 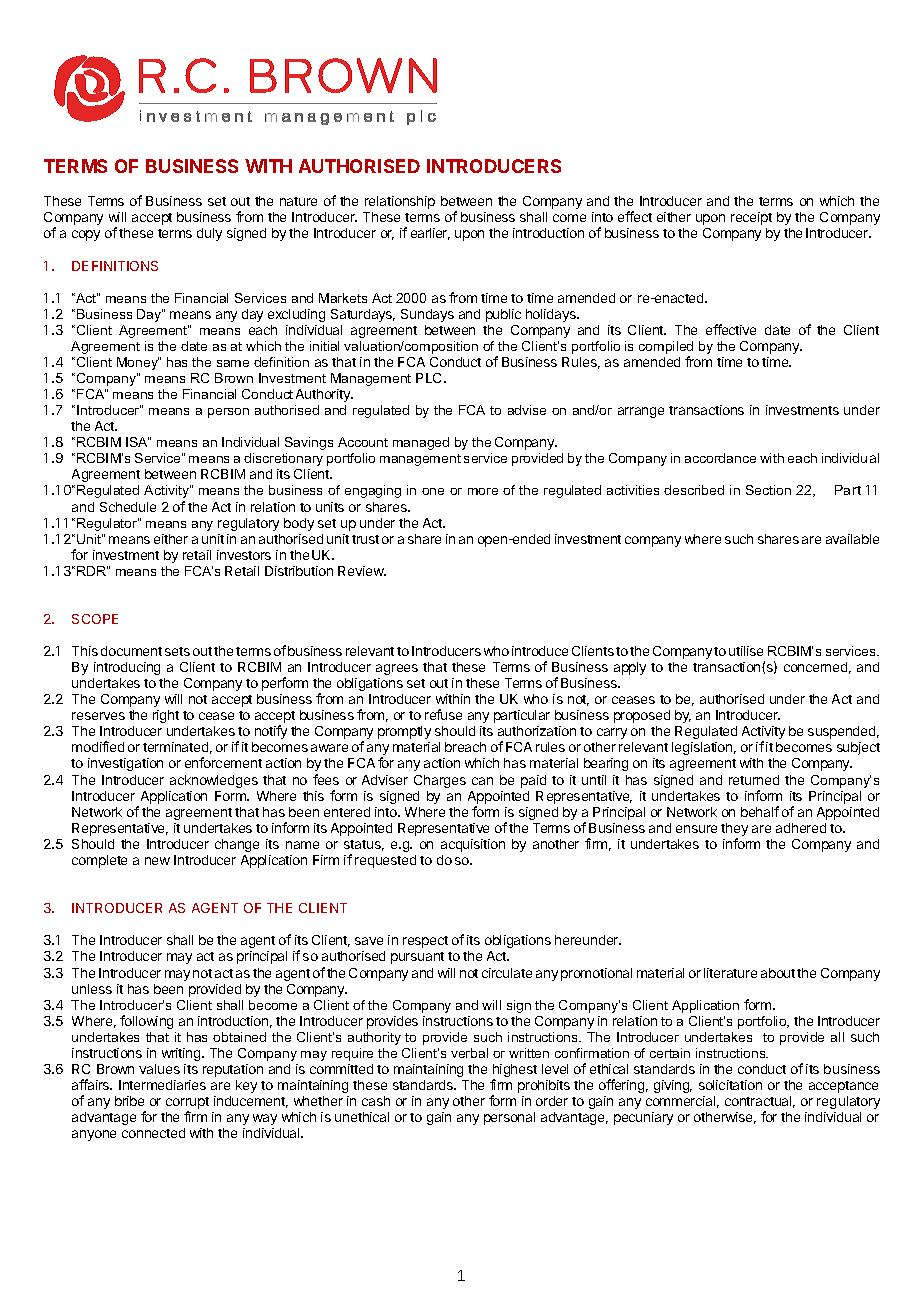 What do you see at coordinates (430, 234) in the page?
I see `earlier` at bounding box center [430, 234].
